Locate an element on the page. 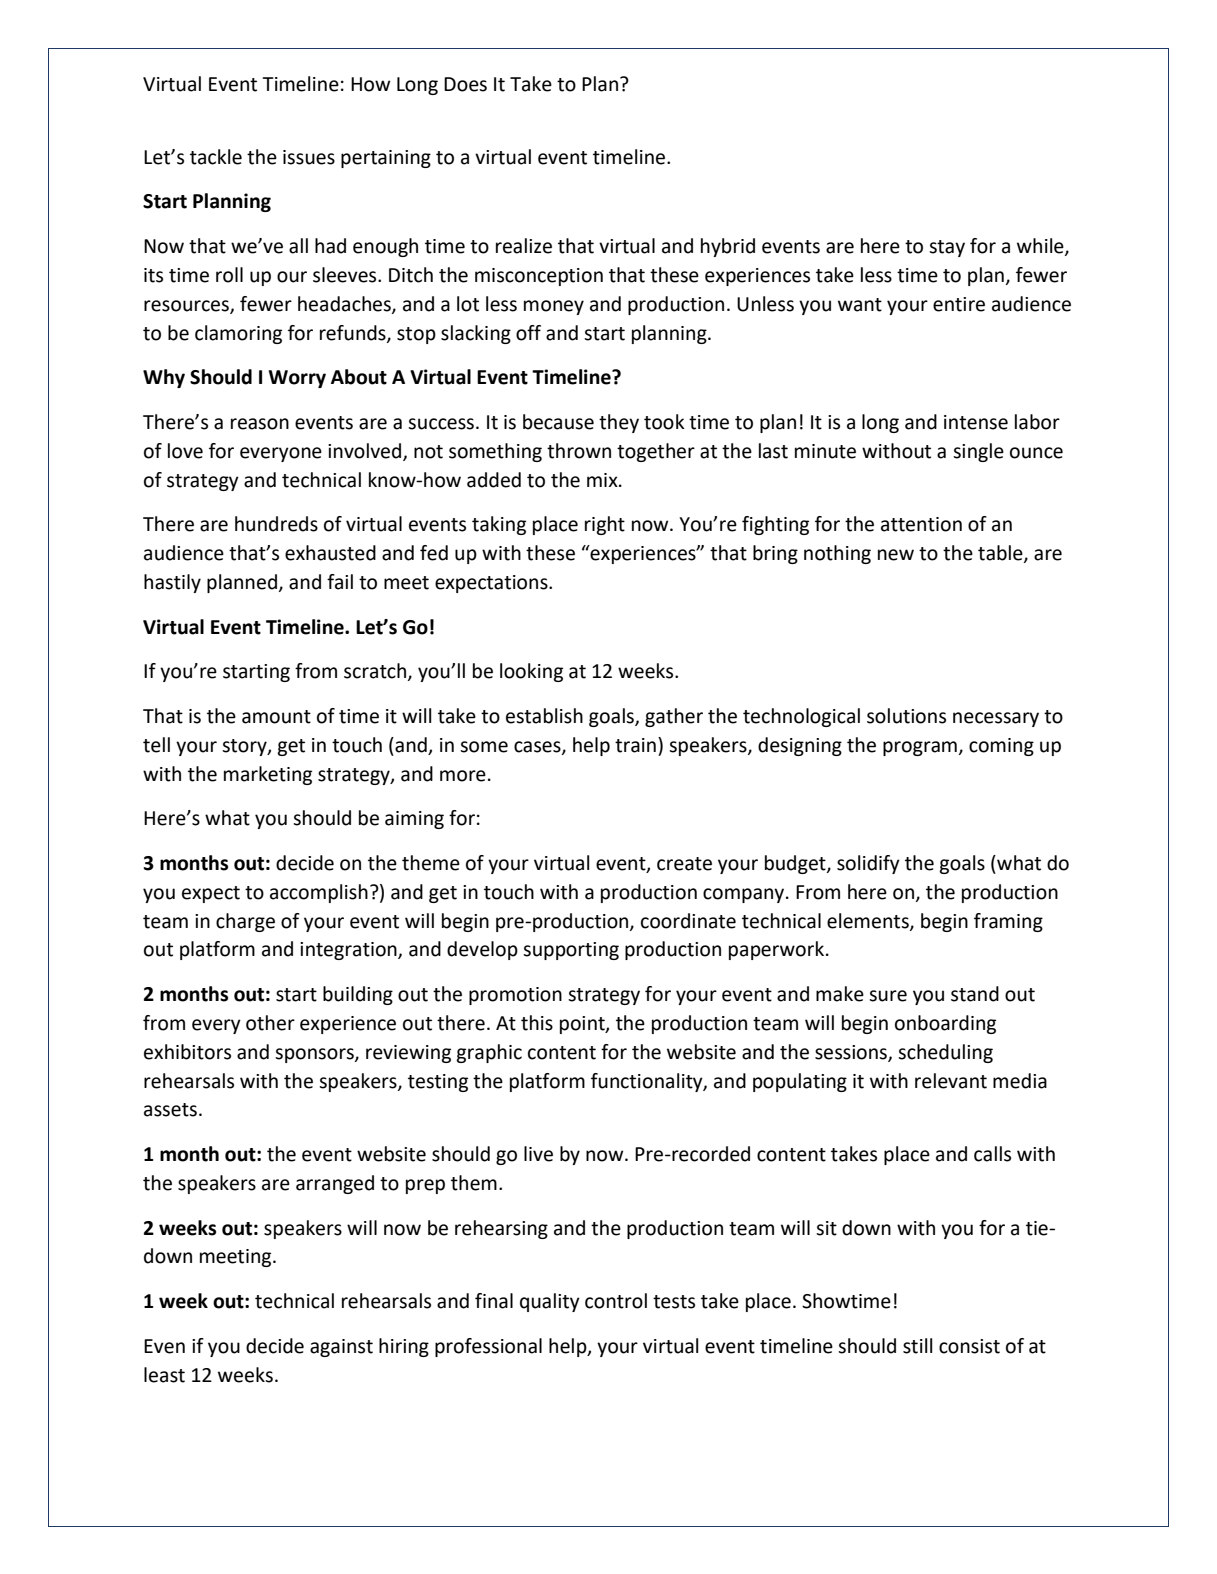 This image has height=1574, width=1217. train is located at coordinates (635, 745).
